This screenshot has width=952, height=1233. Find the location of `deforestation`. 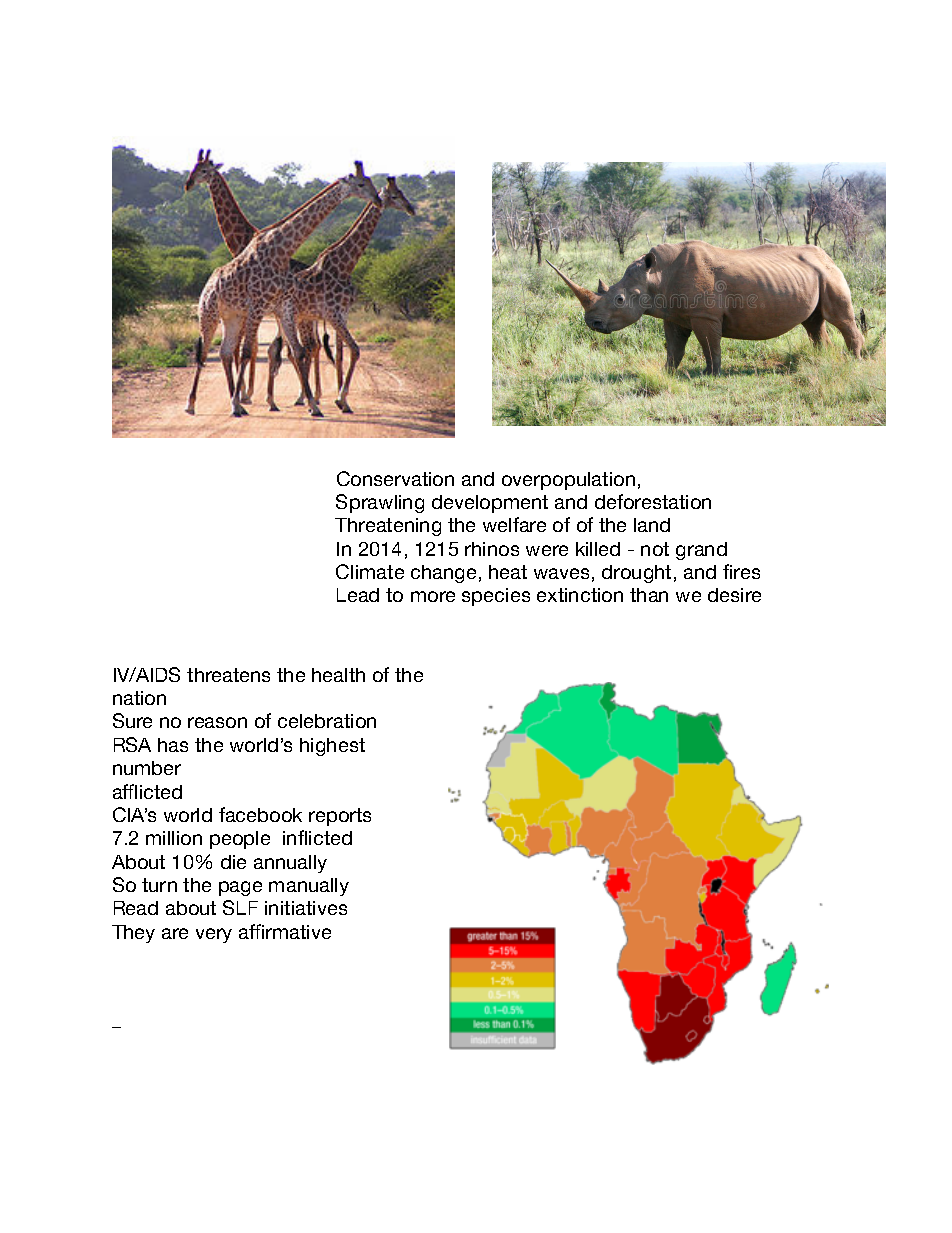

deforestation is located at coordinates (653, 501).
